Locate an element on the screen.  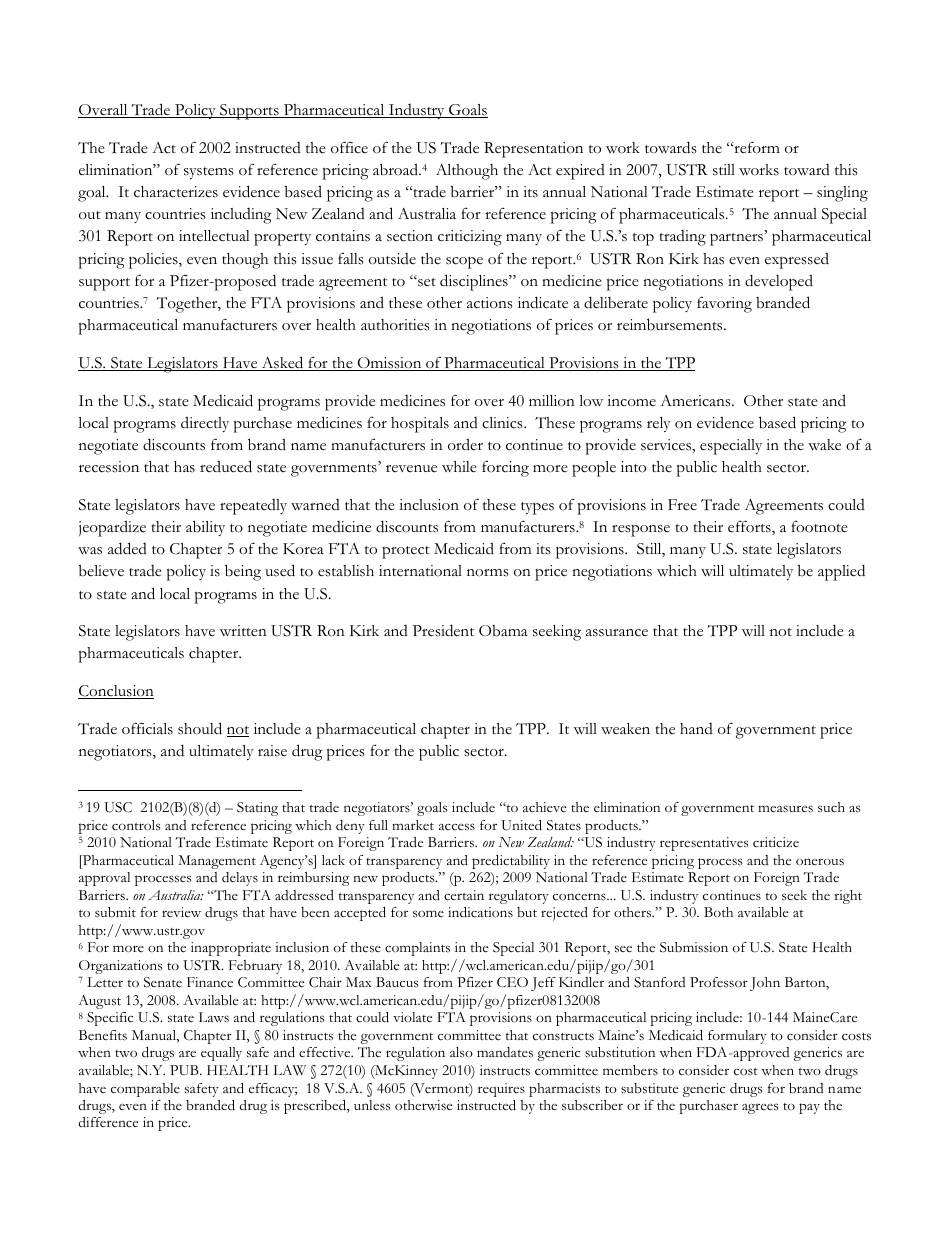
indications is located at coordinates (480, 912).
